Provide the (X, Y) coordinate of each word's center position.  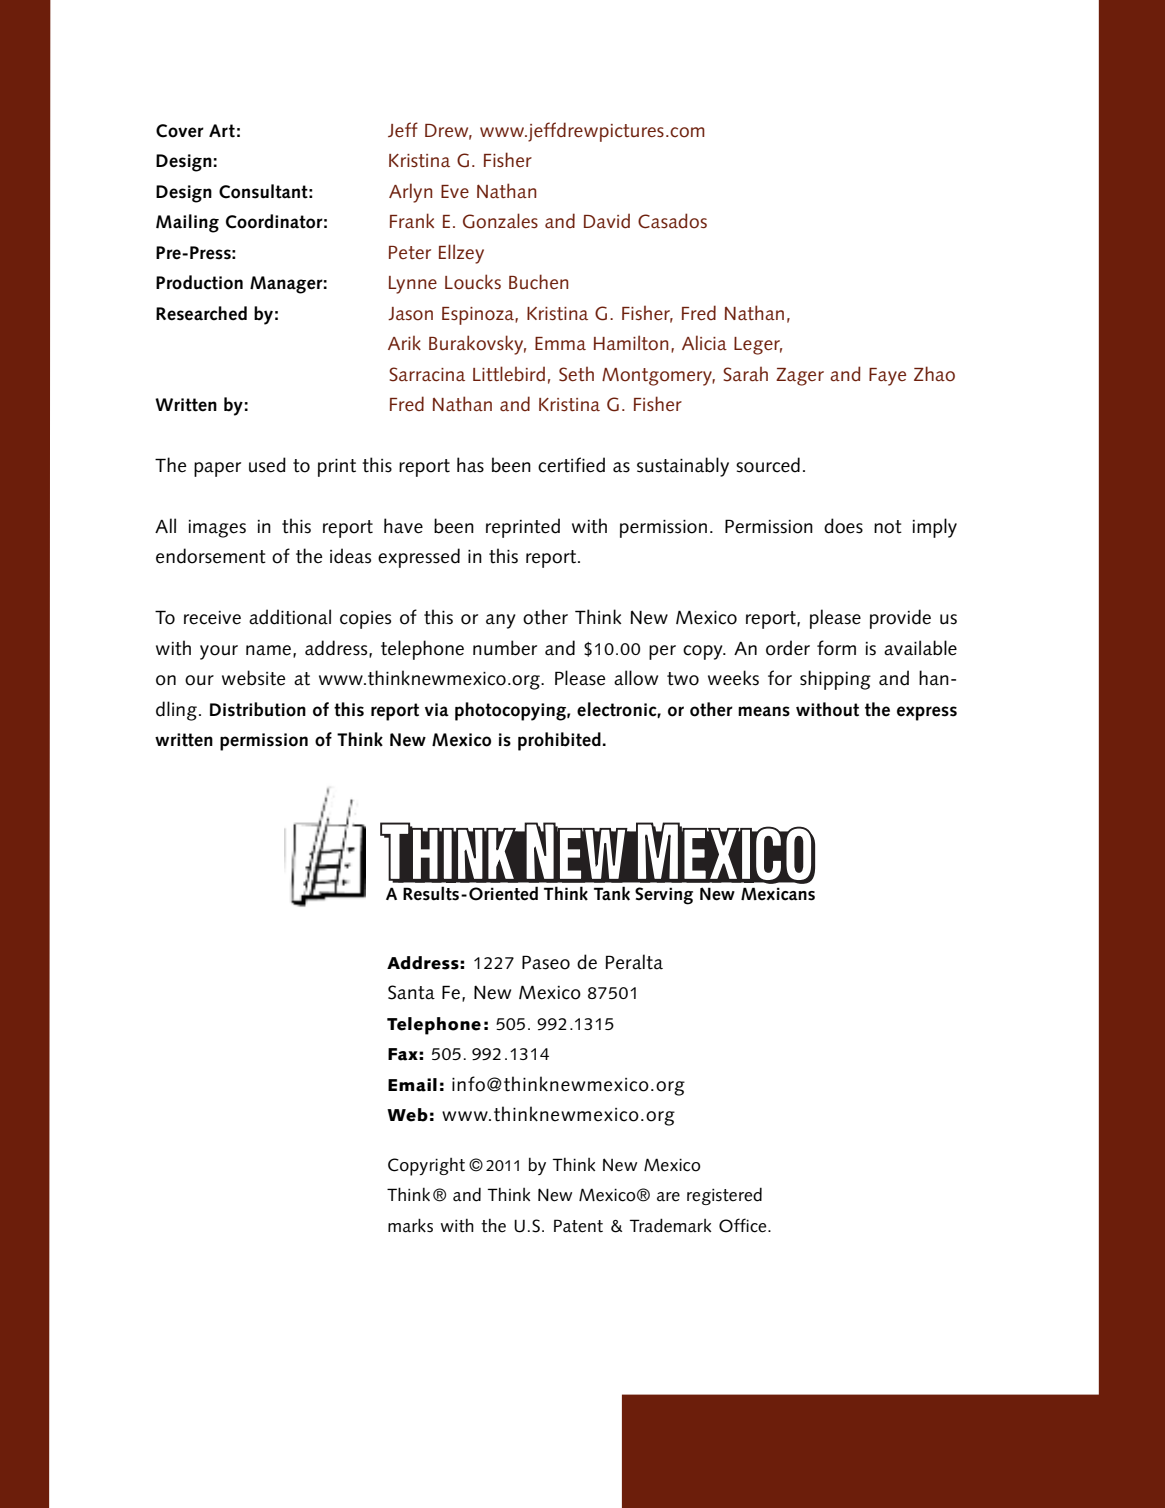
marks (410, 1225)
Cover (180, 131)
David (607, 221)
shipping (835, 680)
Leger (758, 346)
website (253, 678)
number (505, 648)
